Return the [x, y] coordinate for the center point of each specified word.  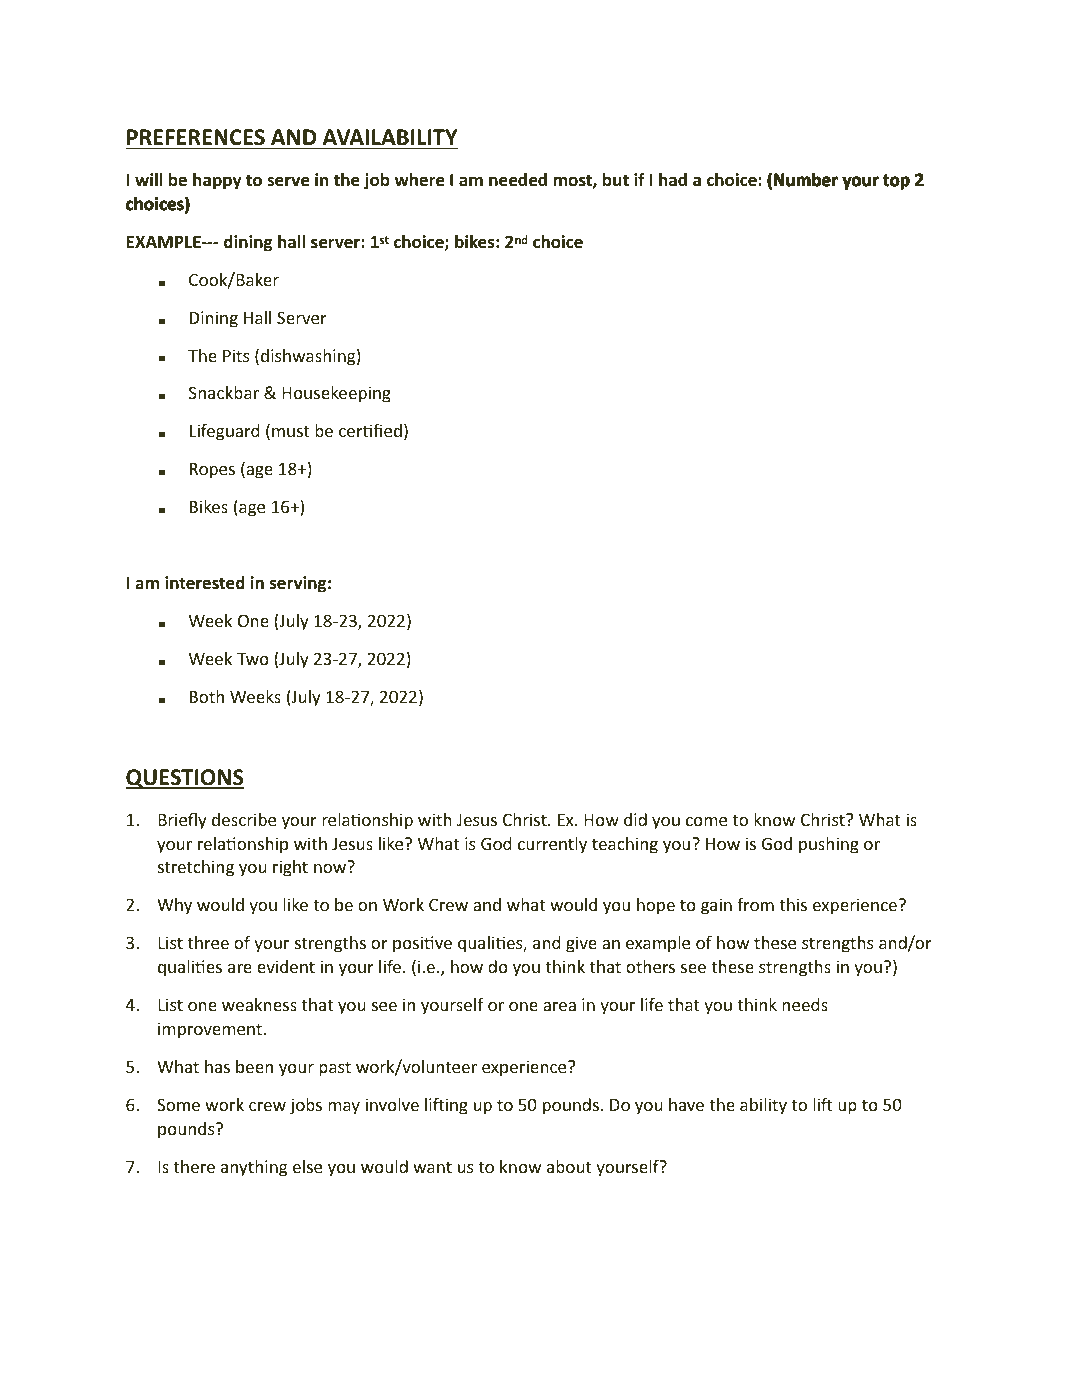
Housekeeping [336, 394]
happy [217, 181]
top [896, 182]
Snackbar [224, 392]
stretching [196, 868]
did [635, 819]
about [569, 1166]
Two [253, 659]
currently [552, 845]
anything [254, 1168]
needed [518, 180]
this [793, 904]
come [706, 821]
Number [806, 180]
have [686, 1104]
